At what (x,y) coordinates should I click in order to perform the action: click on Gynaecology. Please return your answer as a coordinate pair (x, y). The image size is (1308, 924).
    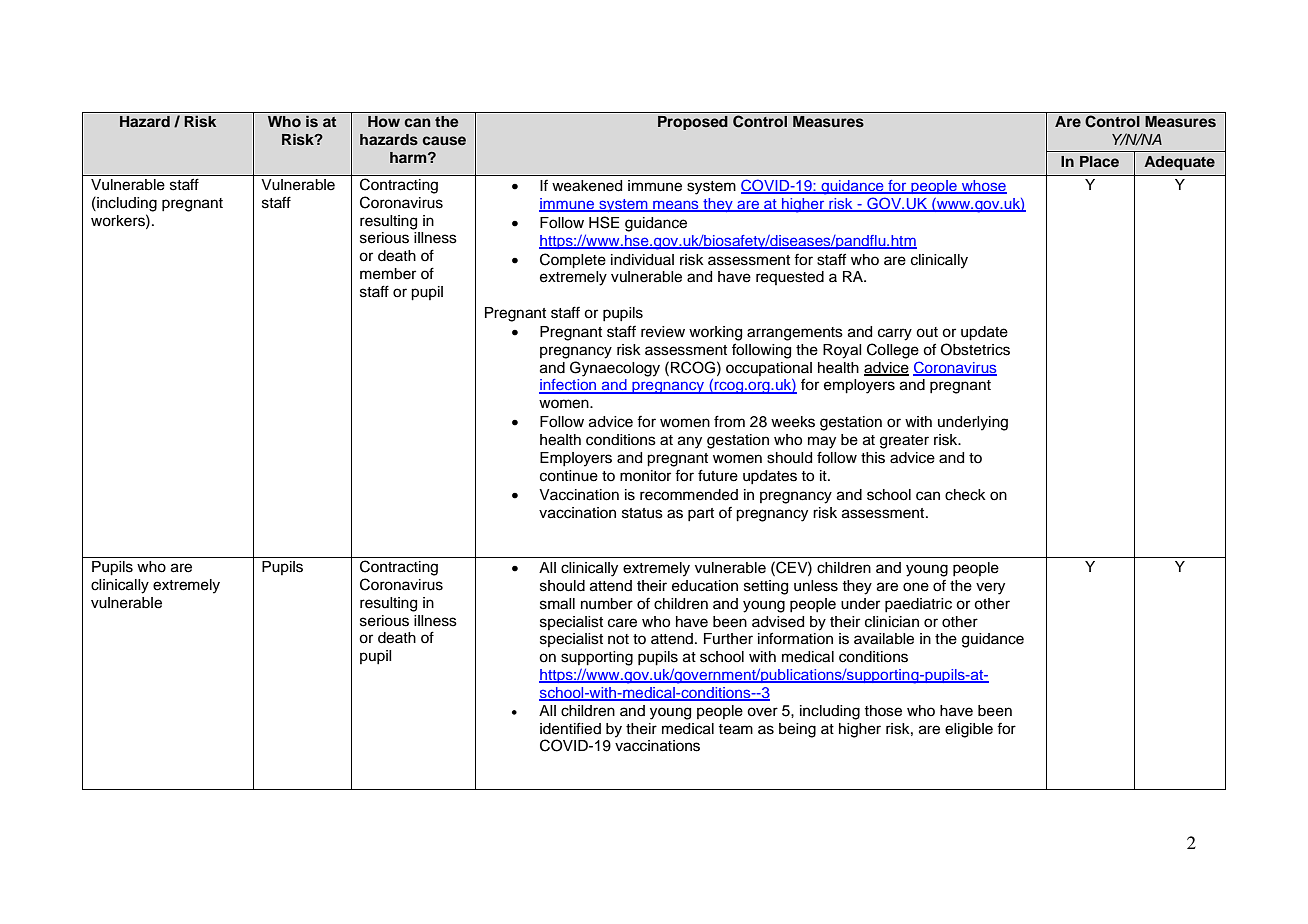
    Looking at the image, I should click on (615, 369).
